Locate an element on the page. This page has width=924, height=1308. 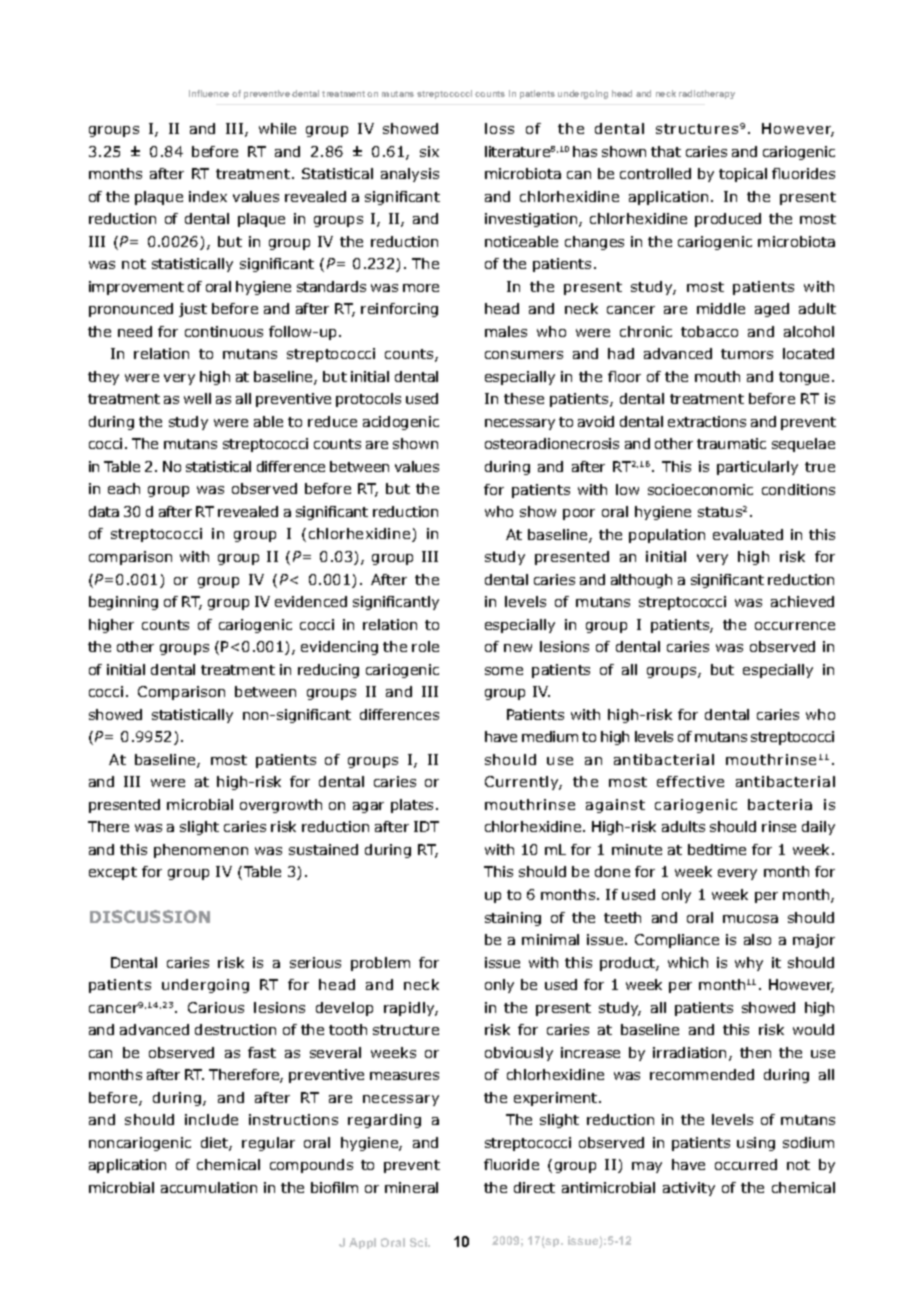
continuous is located at coordinates (224, 331).
